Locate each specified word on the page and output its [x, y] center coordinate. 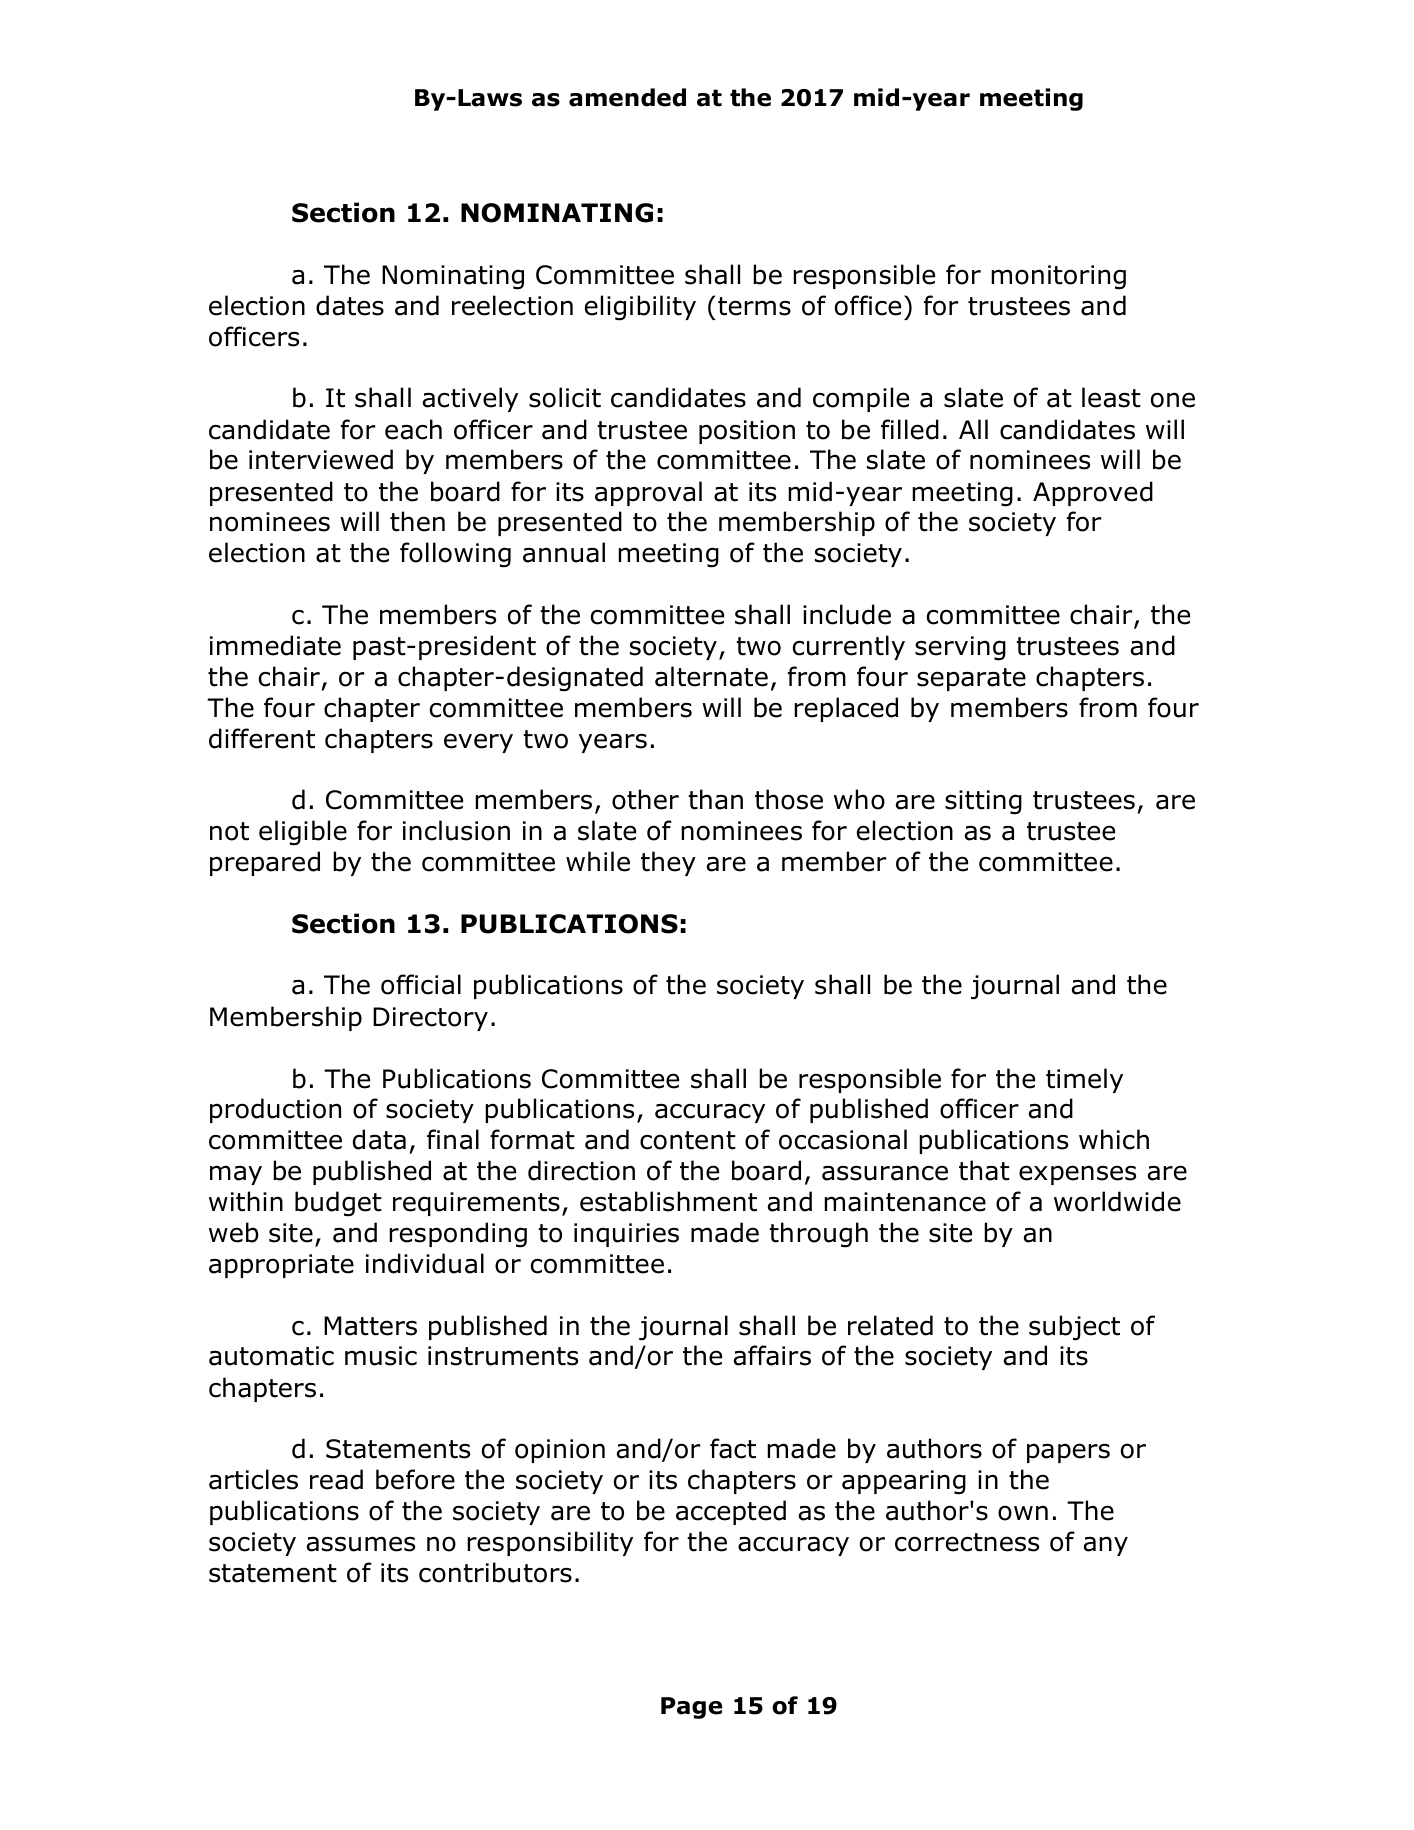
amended [627, 97]
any [1106, 1546]
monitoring [1058, 277]
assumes [361, 1544]
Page [691, 1708]
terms [754, 306]
